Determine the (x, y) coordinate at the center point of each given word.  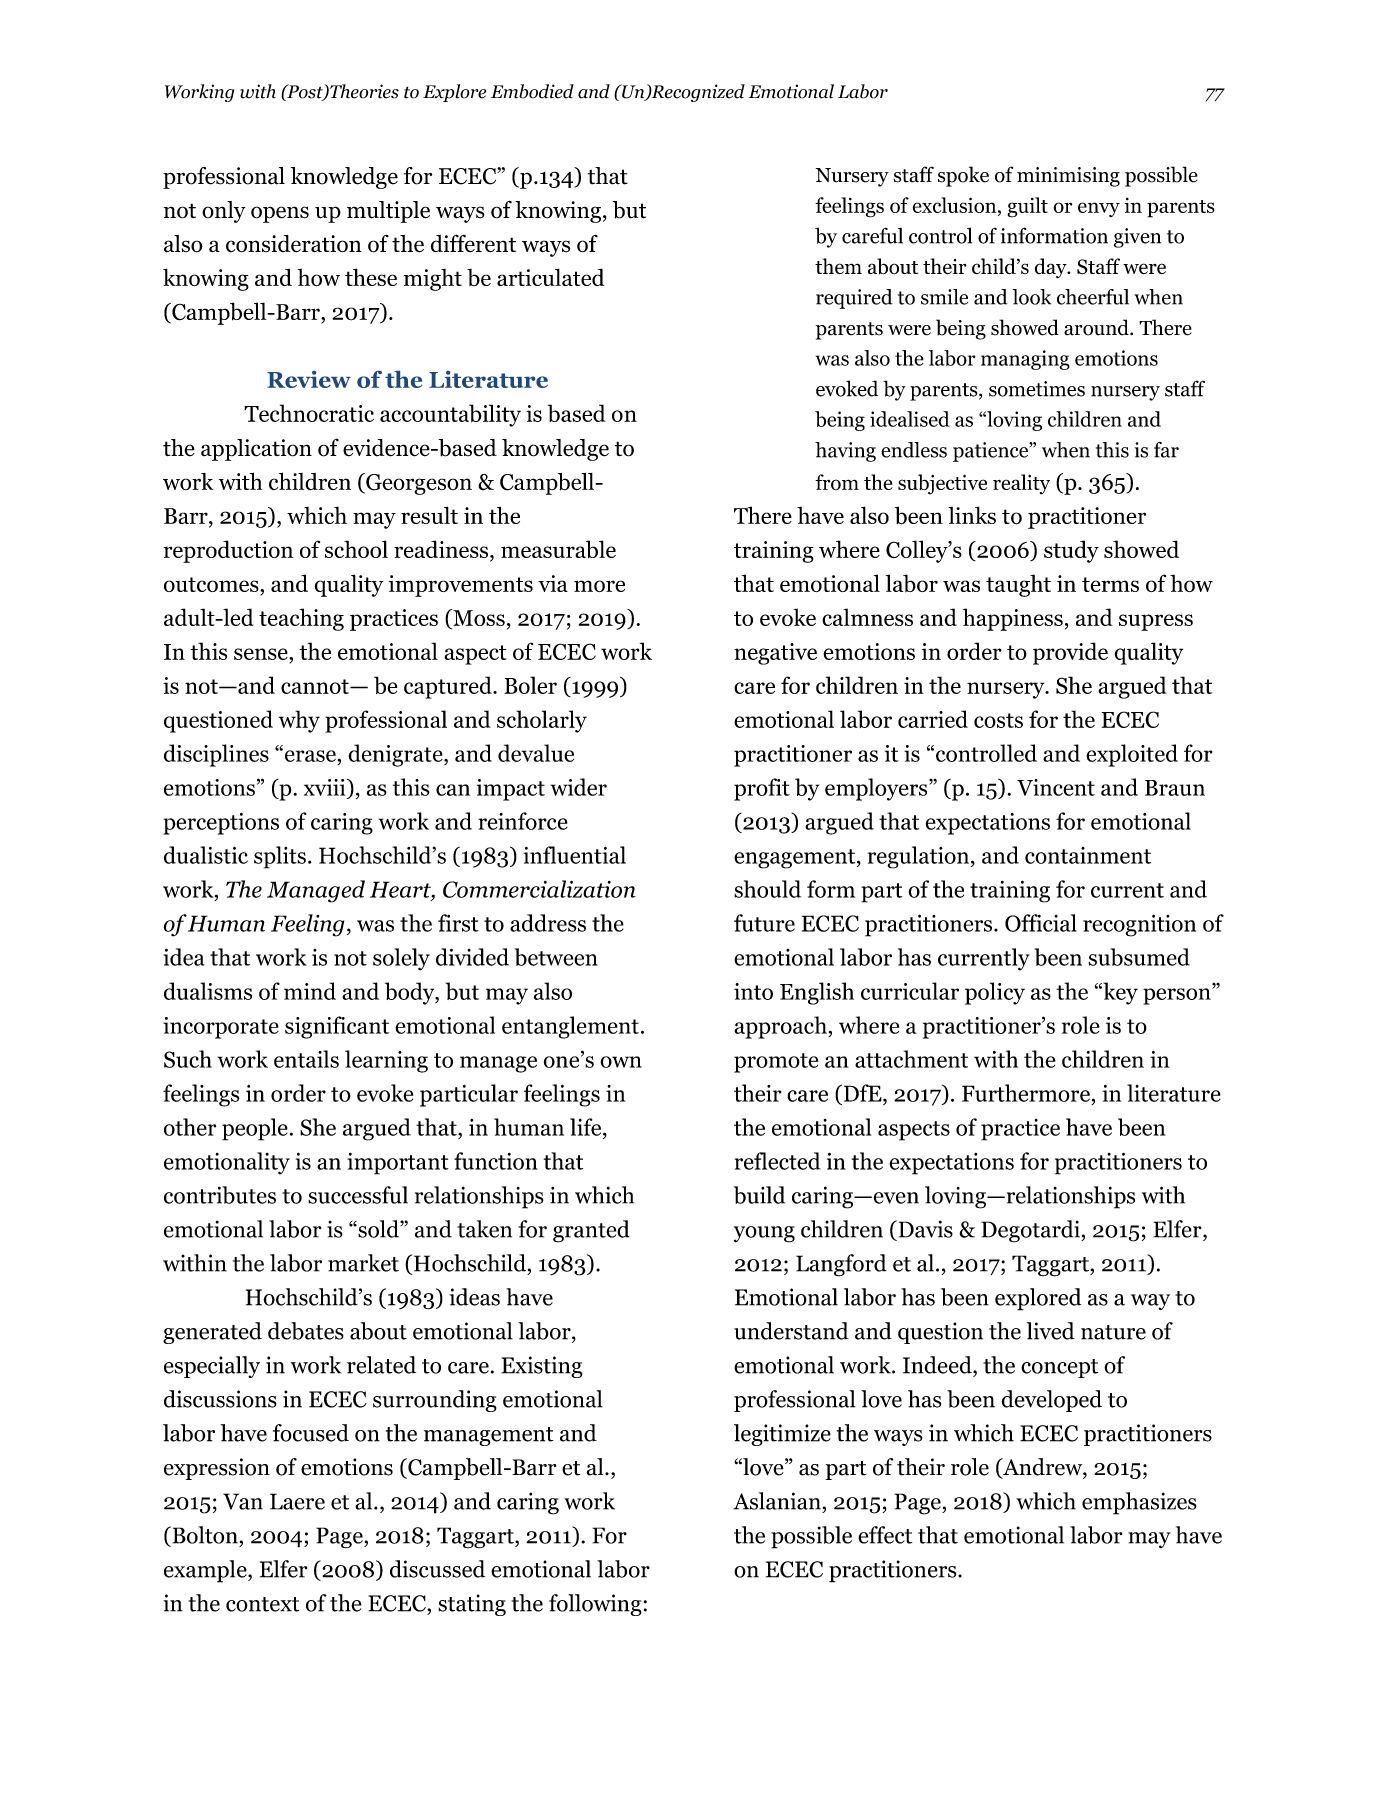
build (759, 1195)
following (595, 1605)
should (767, 889)
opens (280, 214)
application (256, 450)
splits (280, 857)
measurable (558, 549)
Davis (924, 1229)
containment (1088, 855)
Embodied (532, 91)
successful (358, 1195)
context (262, 1604)
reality (1021, 484)
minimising (1068, 177)
